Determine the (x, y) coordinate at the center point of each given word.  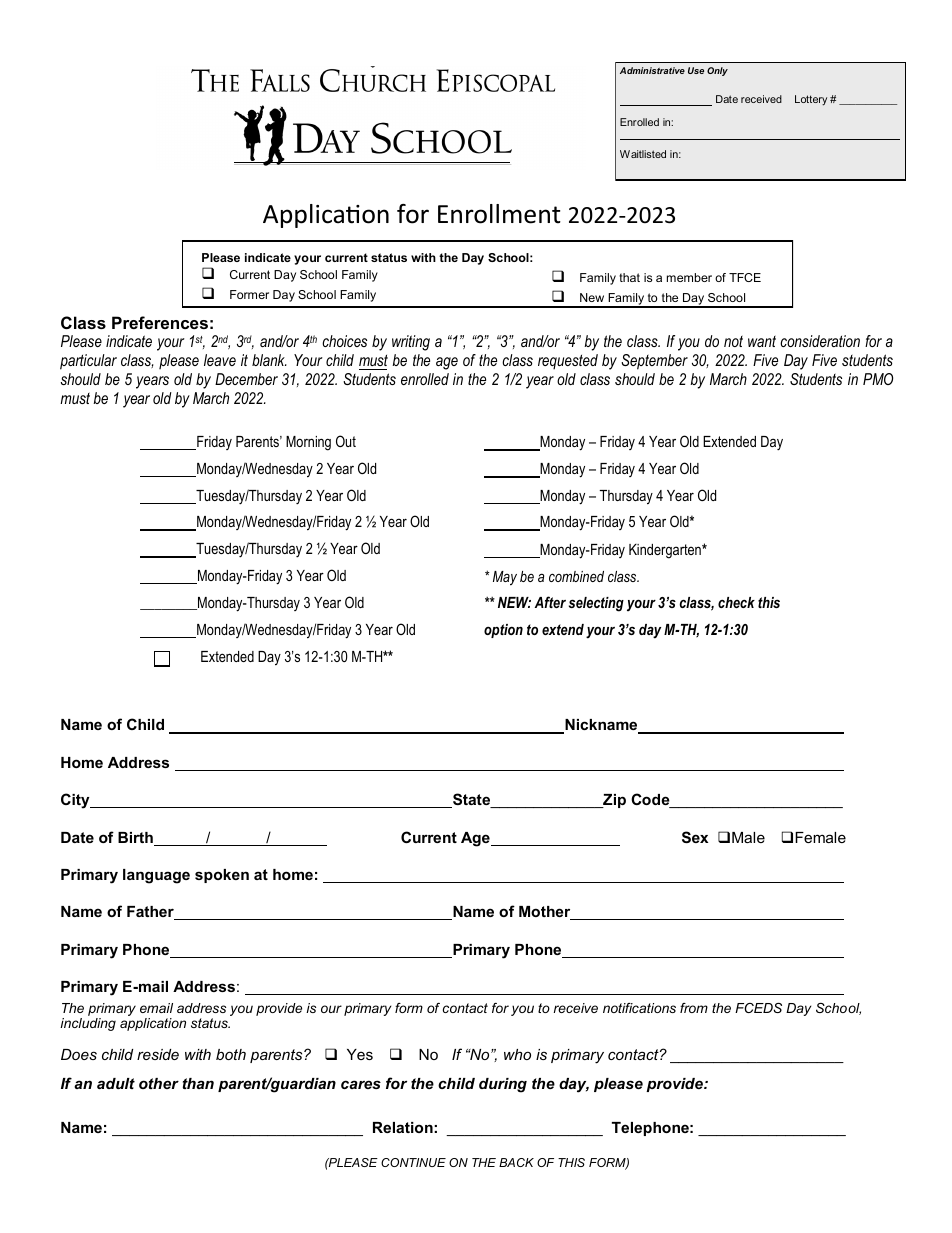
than (198, 1083)
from (694, 1008)
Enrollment (499, 214)
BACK (516, 1162)
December (246, 379)
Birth (136, 839)
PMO (878, 379)
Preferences (160, 322)
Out (346, 441)
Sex (695, 837)
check (736, 602)
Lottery (811, 100)
